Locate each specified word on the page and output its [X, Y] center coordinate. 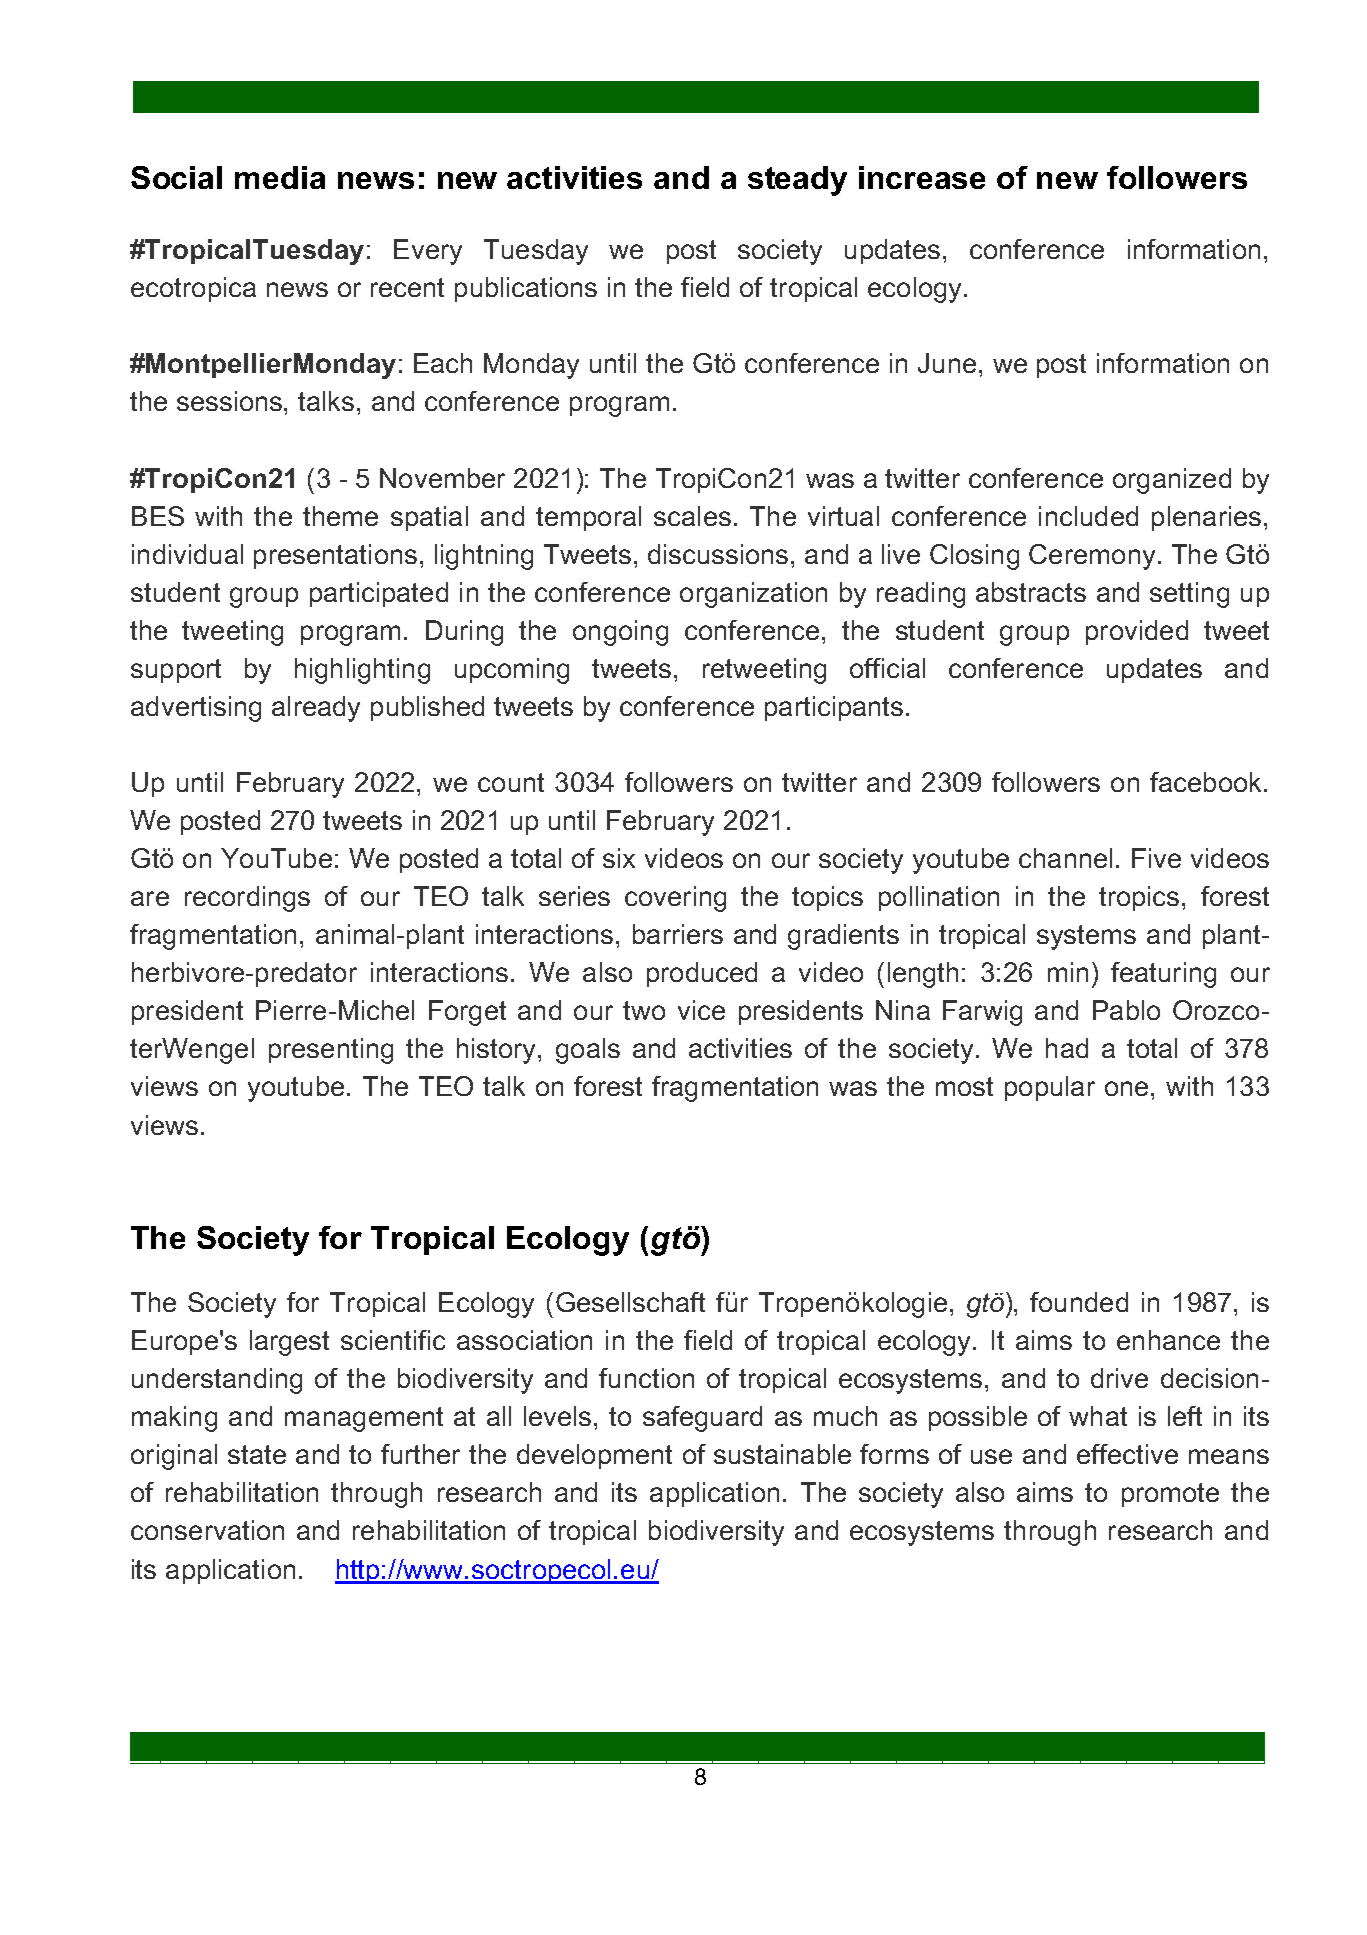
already [316, 709]
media [280, 177]
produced [702, 974]
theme [340, 516]
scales [692, 516]
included [1088, 516]
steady [797, 181]
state [257, 1454]
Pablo [1126, 1010]
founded [1079, 1302]
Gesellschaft [630, 1302]
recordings [247, 899]
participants [834, 708]
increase [922, 177]
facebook [1207, 782]
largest [289, 1343]
